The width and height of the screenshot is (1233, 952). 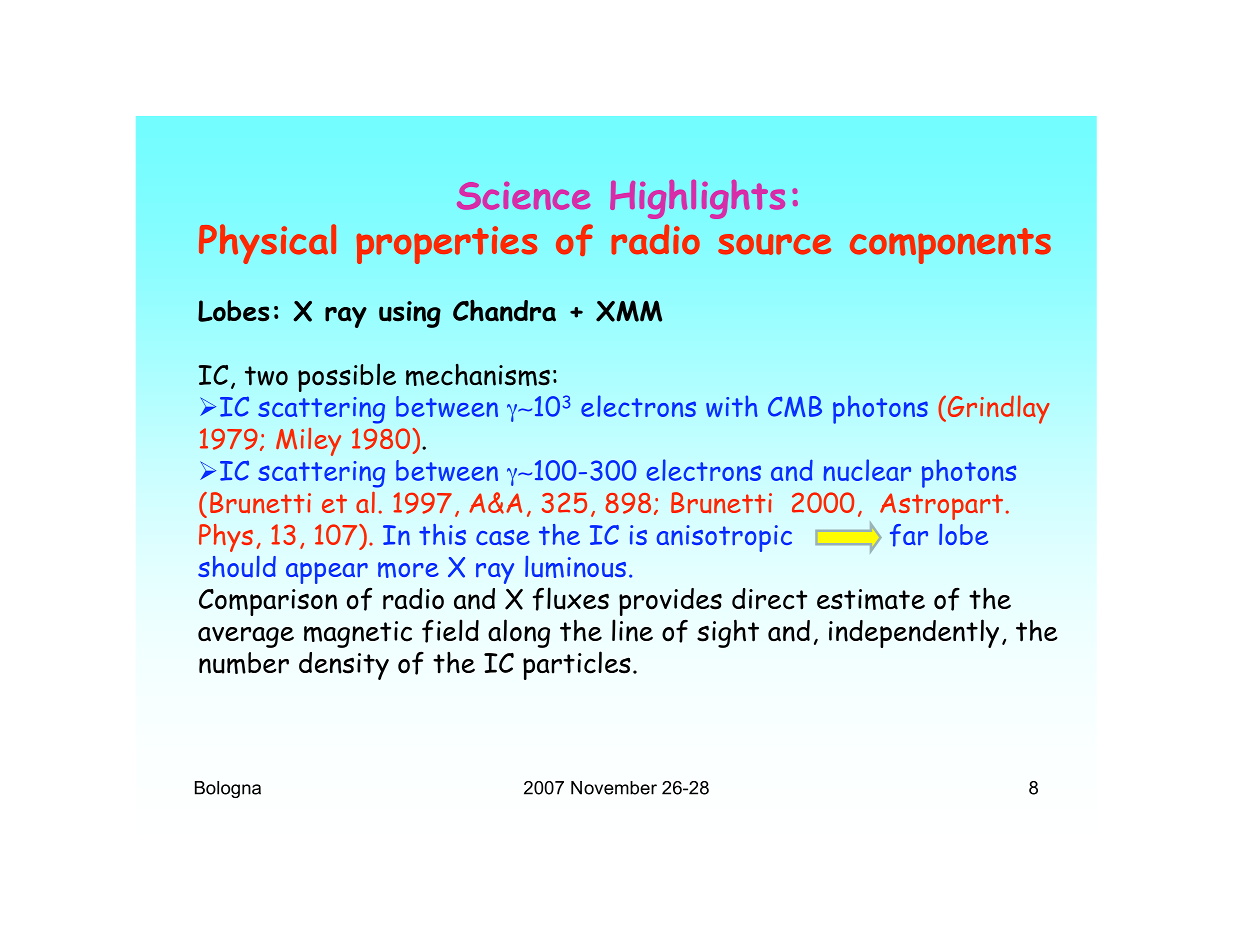 I want to click on November, so click(x=614, y=788).
